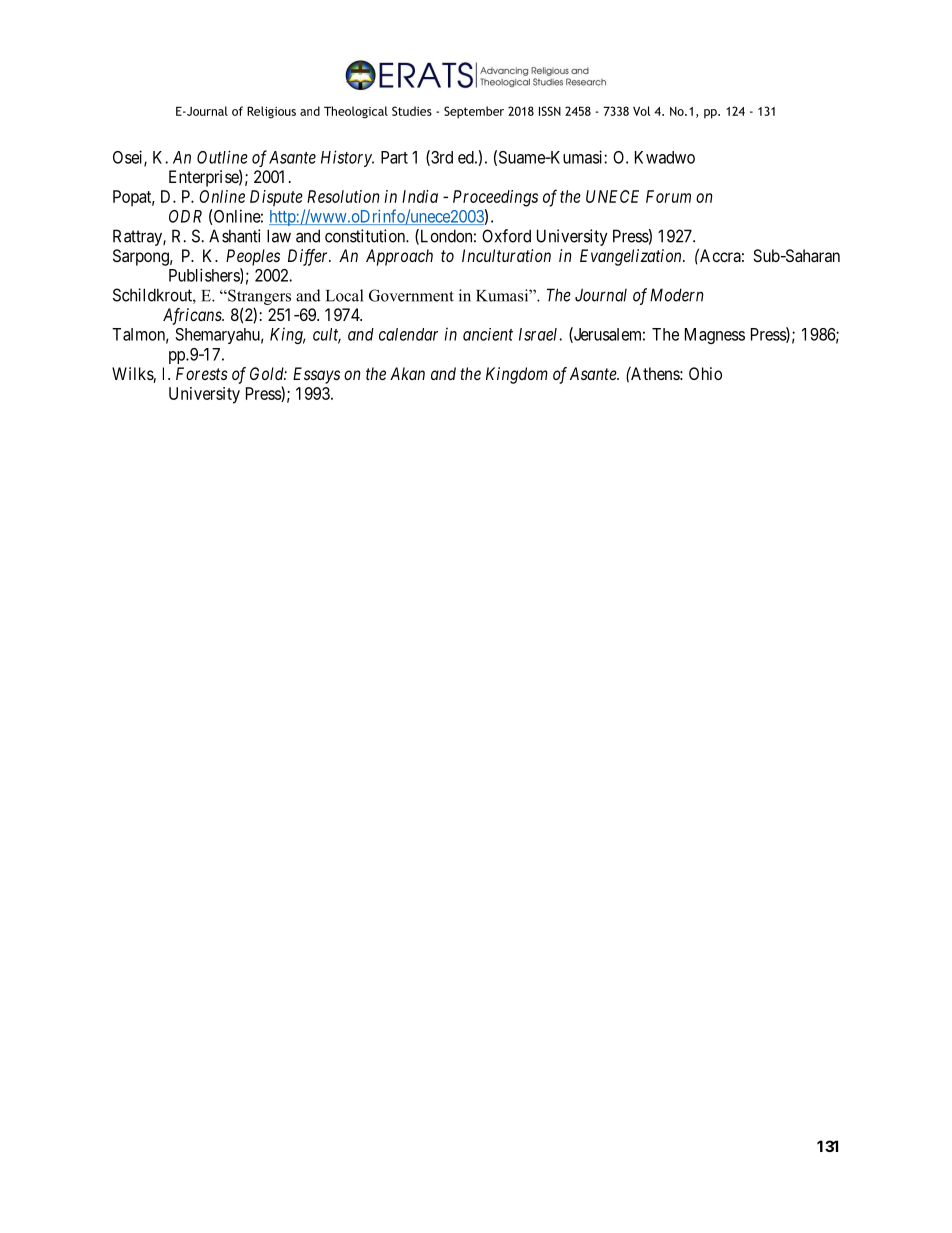 Image resolution: width=952 pixels, height=1233 pixels. Describe the element at coordinates (474, 112) in the page. I see `September` at that location.
